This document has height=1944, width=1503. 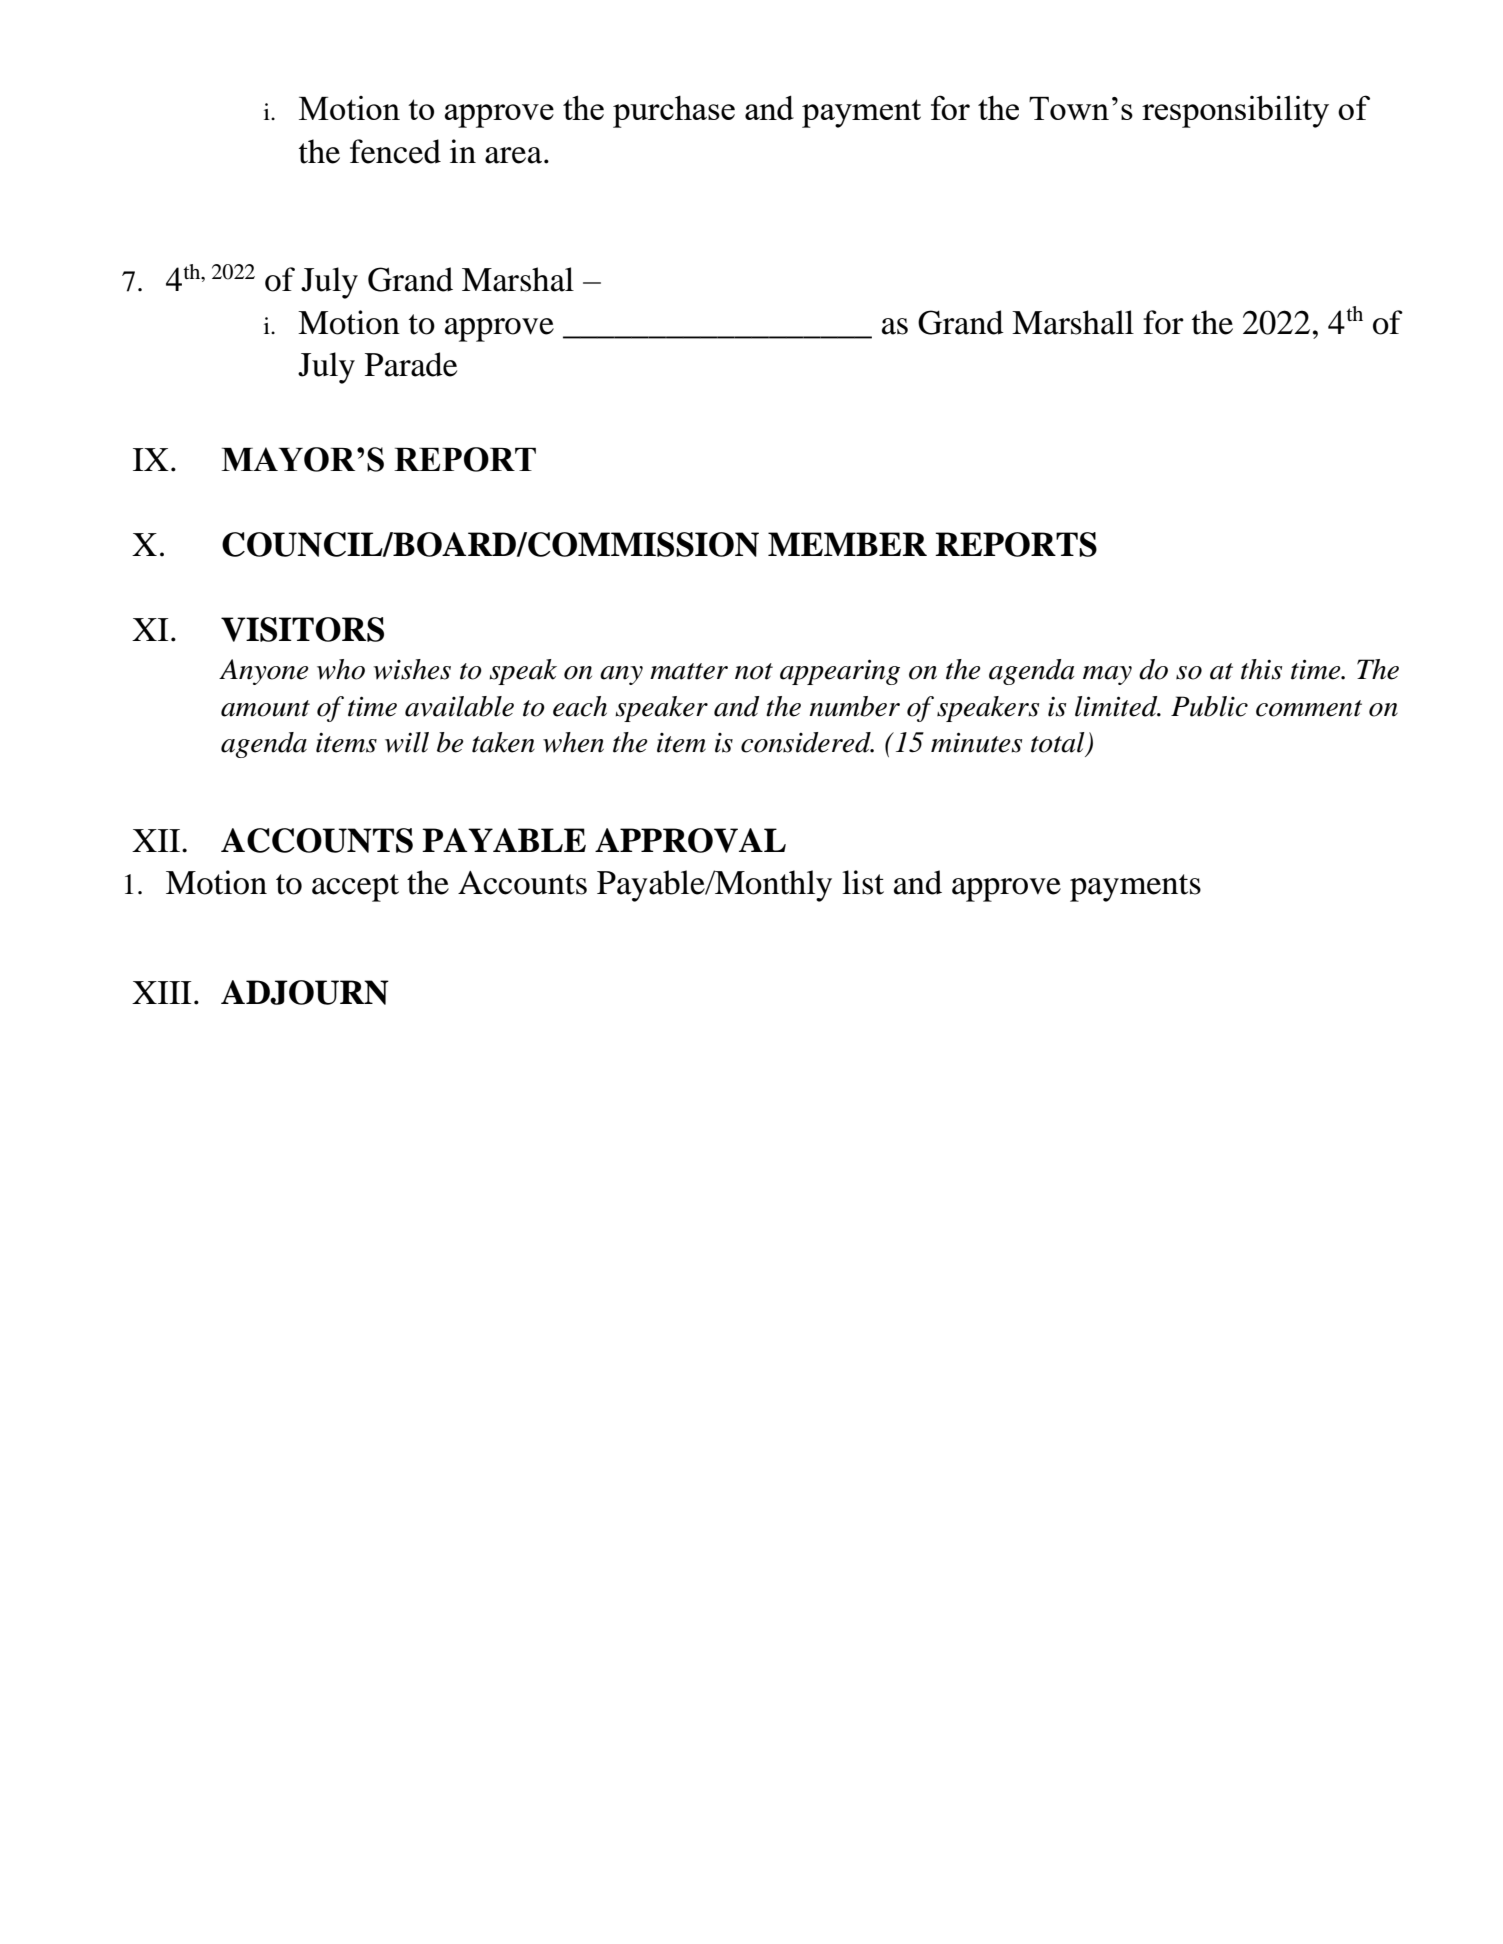 I want to click on this, so click(x=1261, y=669).
